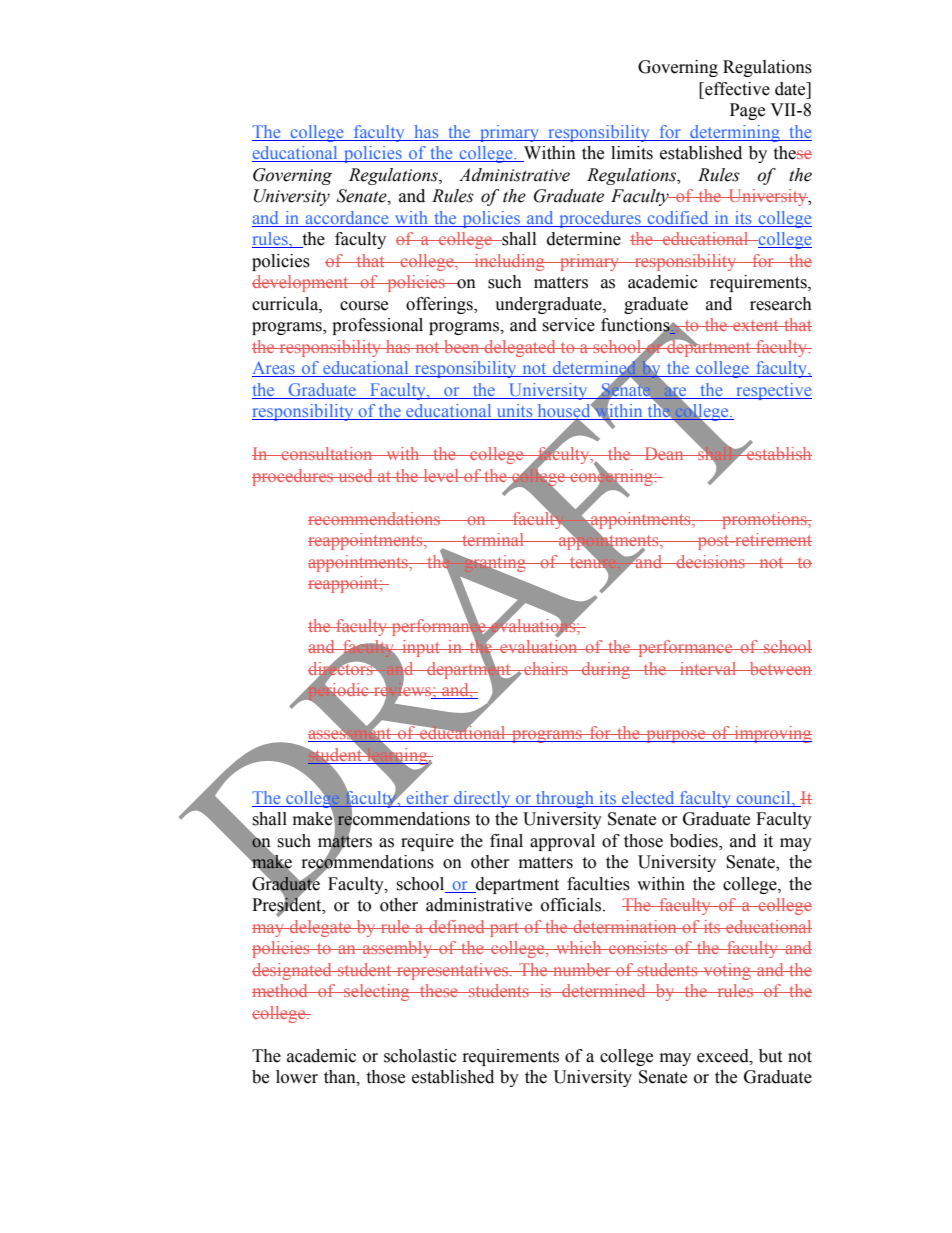  What do you see at coordinates (347, 219) in the screenshot?
I see `accordance` at bounding box center [347, 219].
